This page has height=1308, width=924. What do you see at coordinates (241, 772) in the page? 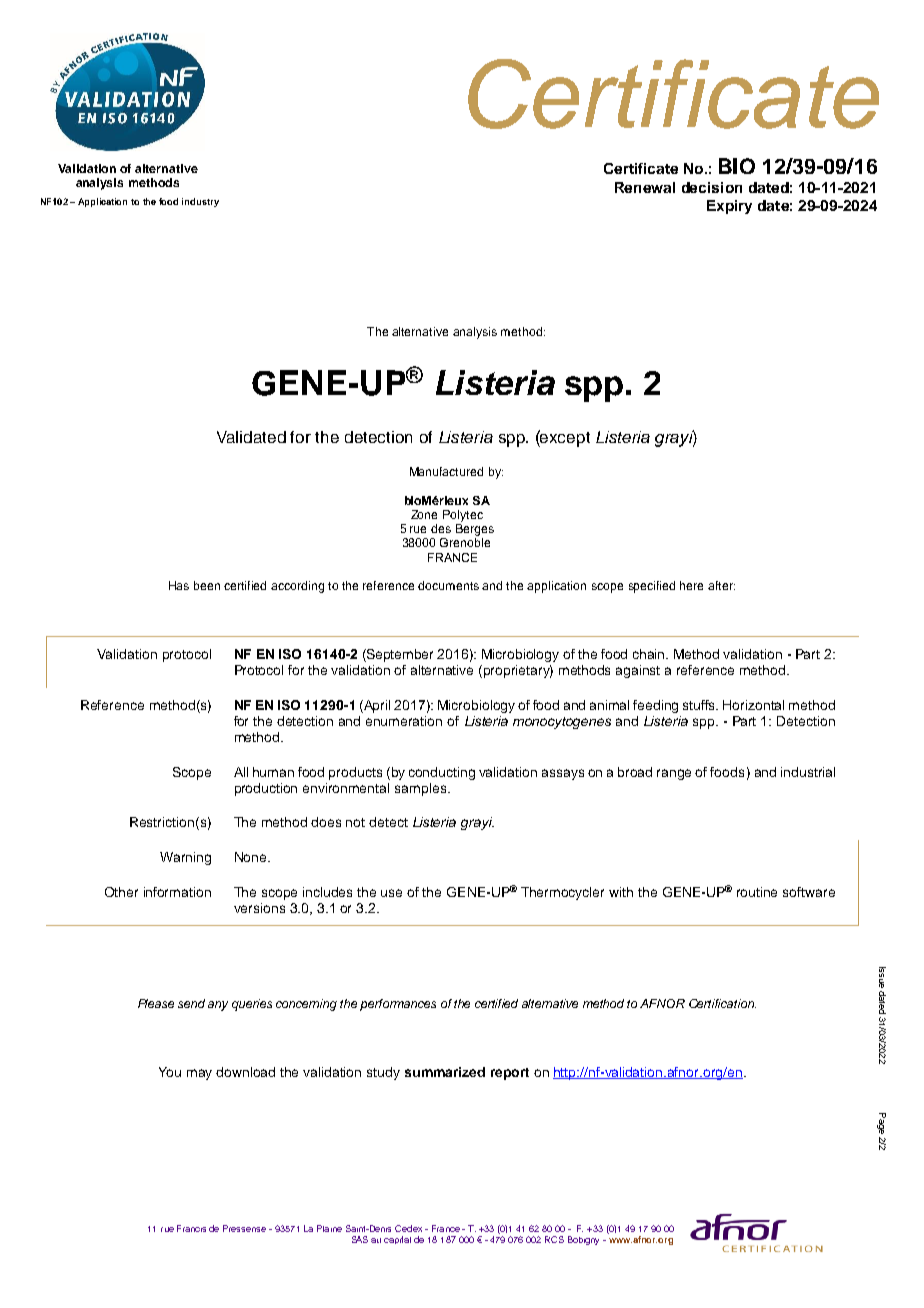
I see `All` at bounding box center [241, 772].
